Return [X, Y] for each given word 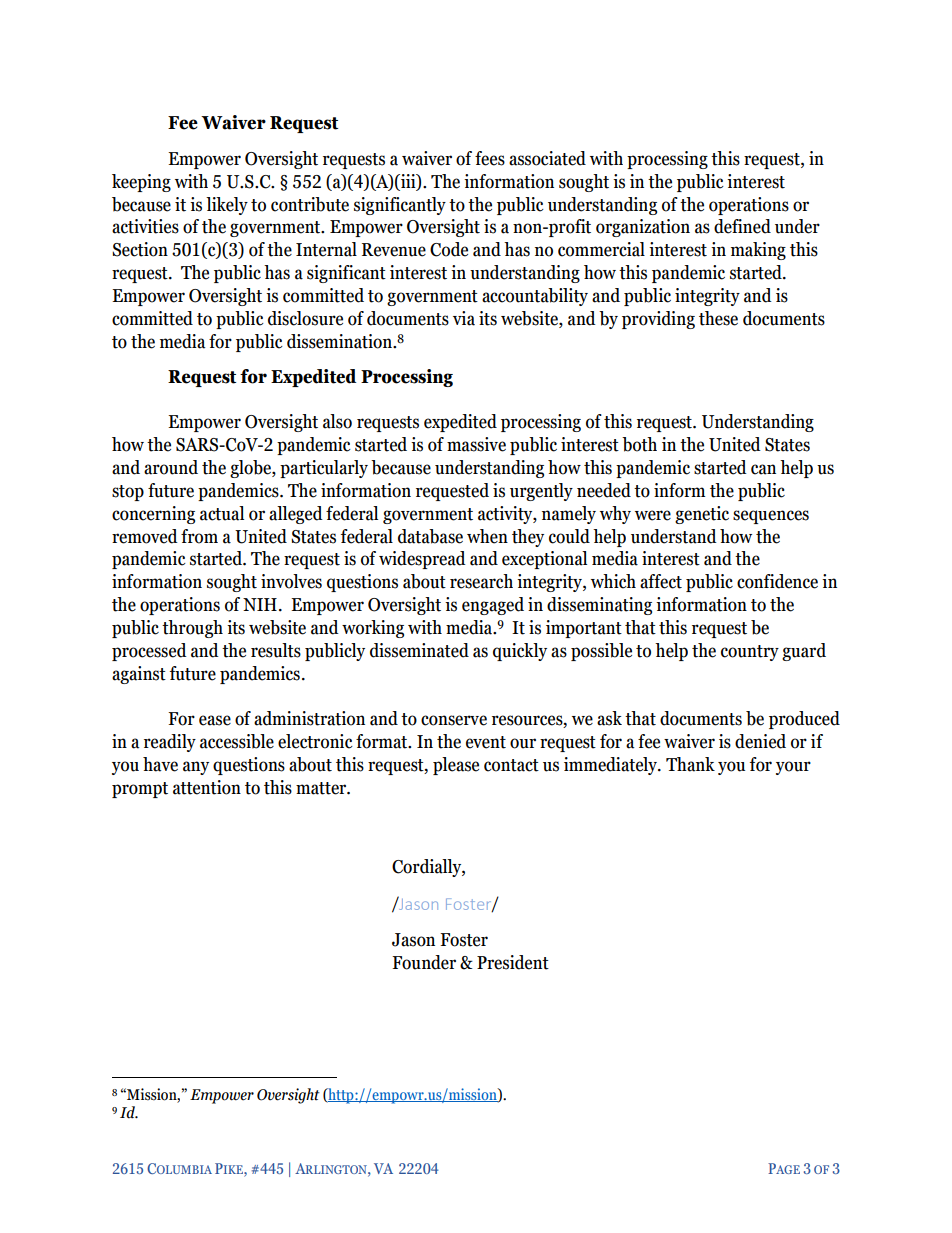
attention [207, 787]
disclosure [305, 318]
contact [511, 765]
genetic [702, 515]
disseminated [419, 650]
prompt [140, 790]
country [750, 653]
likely [227, 206]
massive [476, 444]
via [464, 318]
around [171, 467]
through [192, 629]
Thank [690, 764]
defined [742, 226]
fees [490, 158]
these [718, 318]
